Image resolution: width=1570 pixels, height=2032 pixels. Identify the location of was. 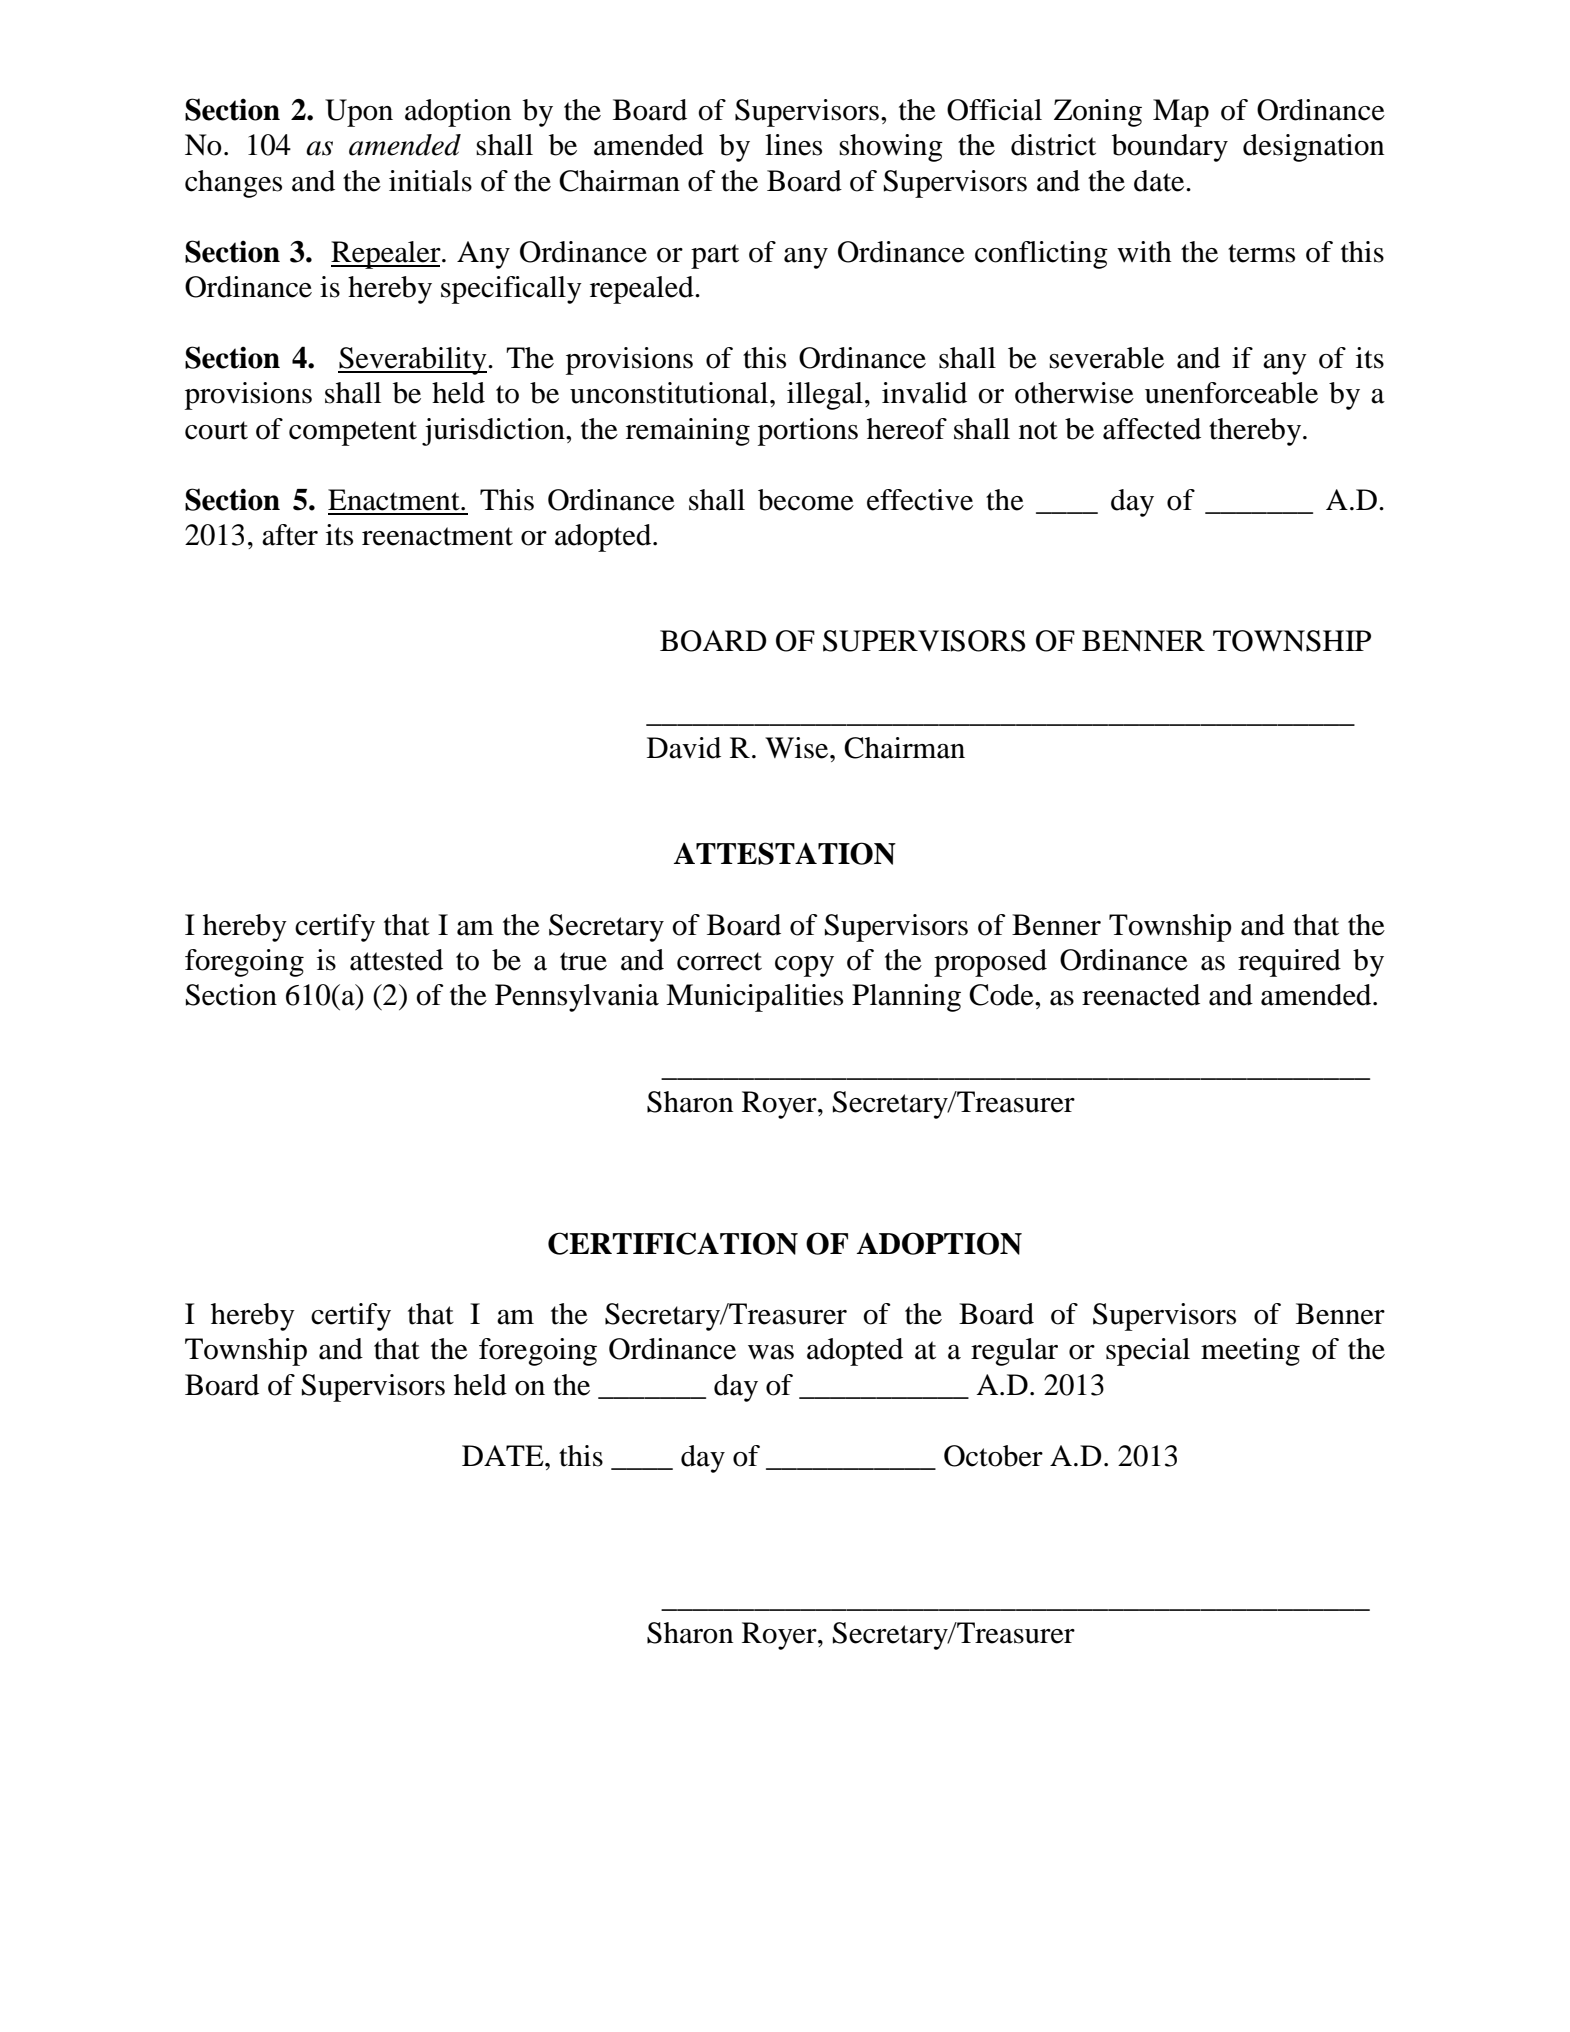
(771, 1352).
